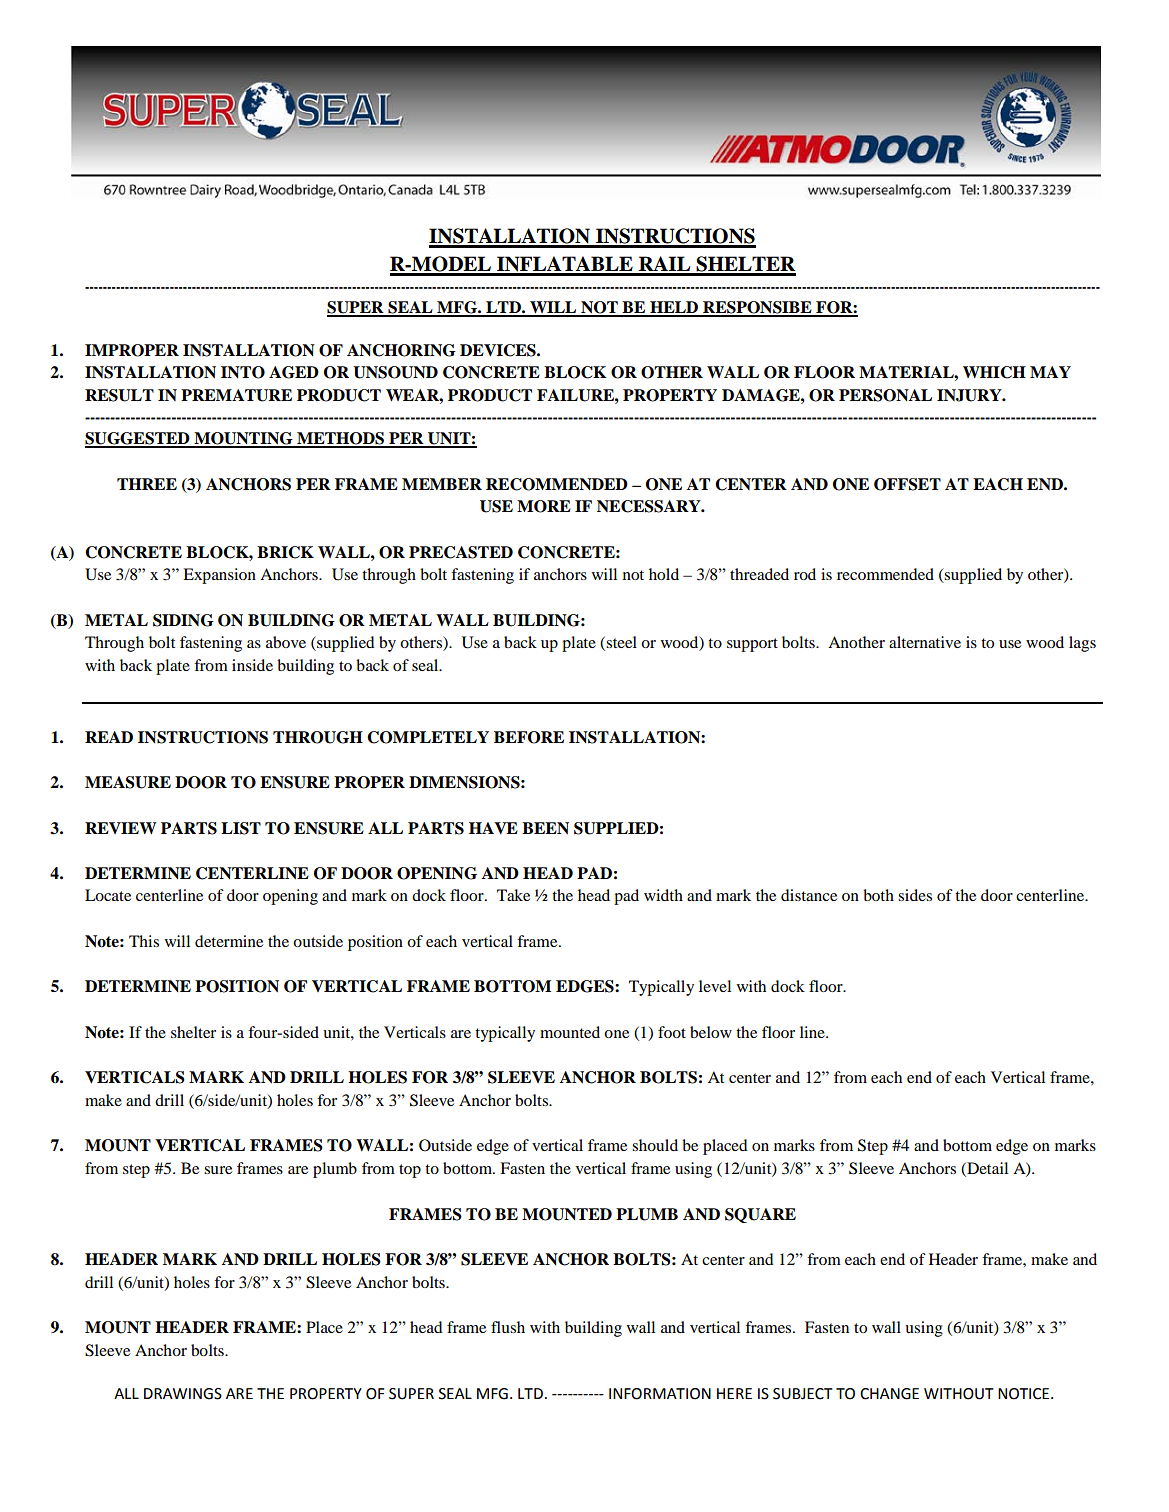 This document has width=1169, height=1512. Describe the element at coordinates (664, 574) in the document. I see `hold` at that location.
